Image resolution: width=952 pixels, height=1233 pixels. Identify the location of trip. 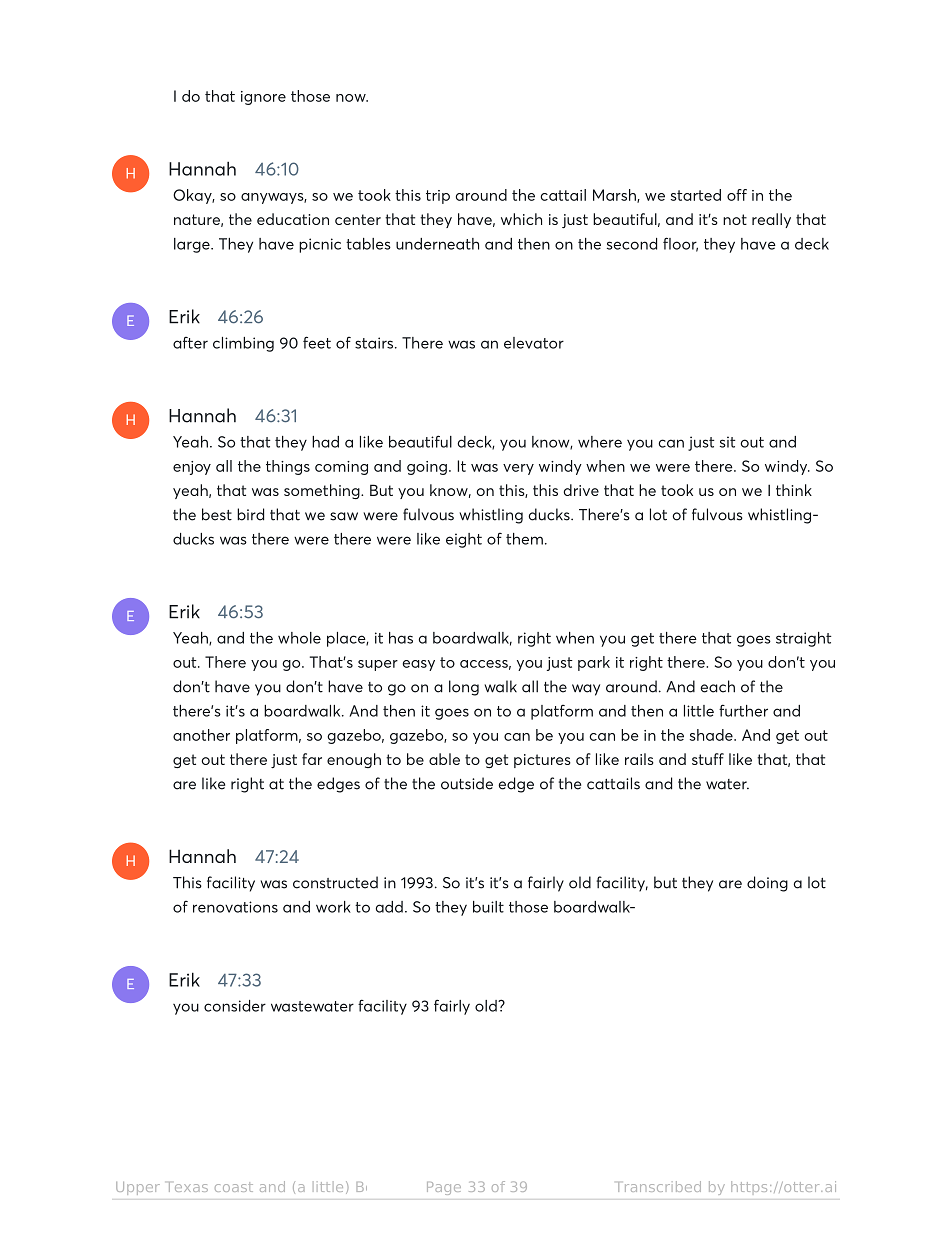
(438, 197).
